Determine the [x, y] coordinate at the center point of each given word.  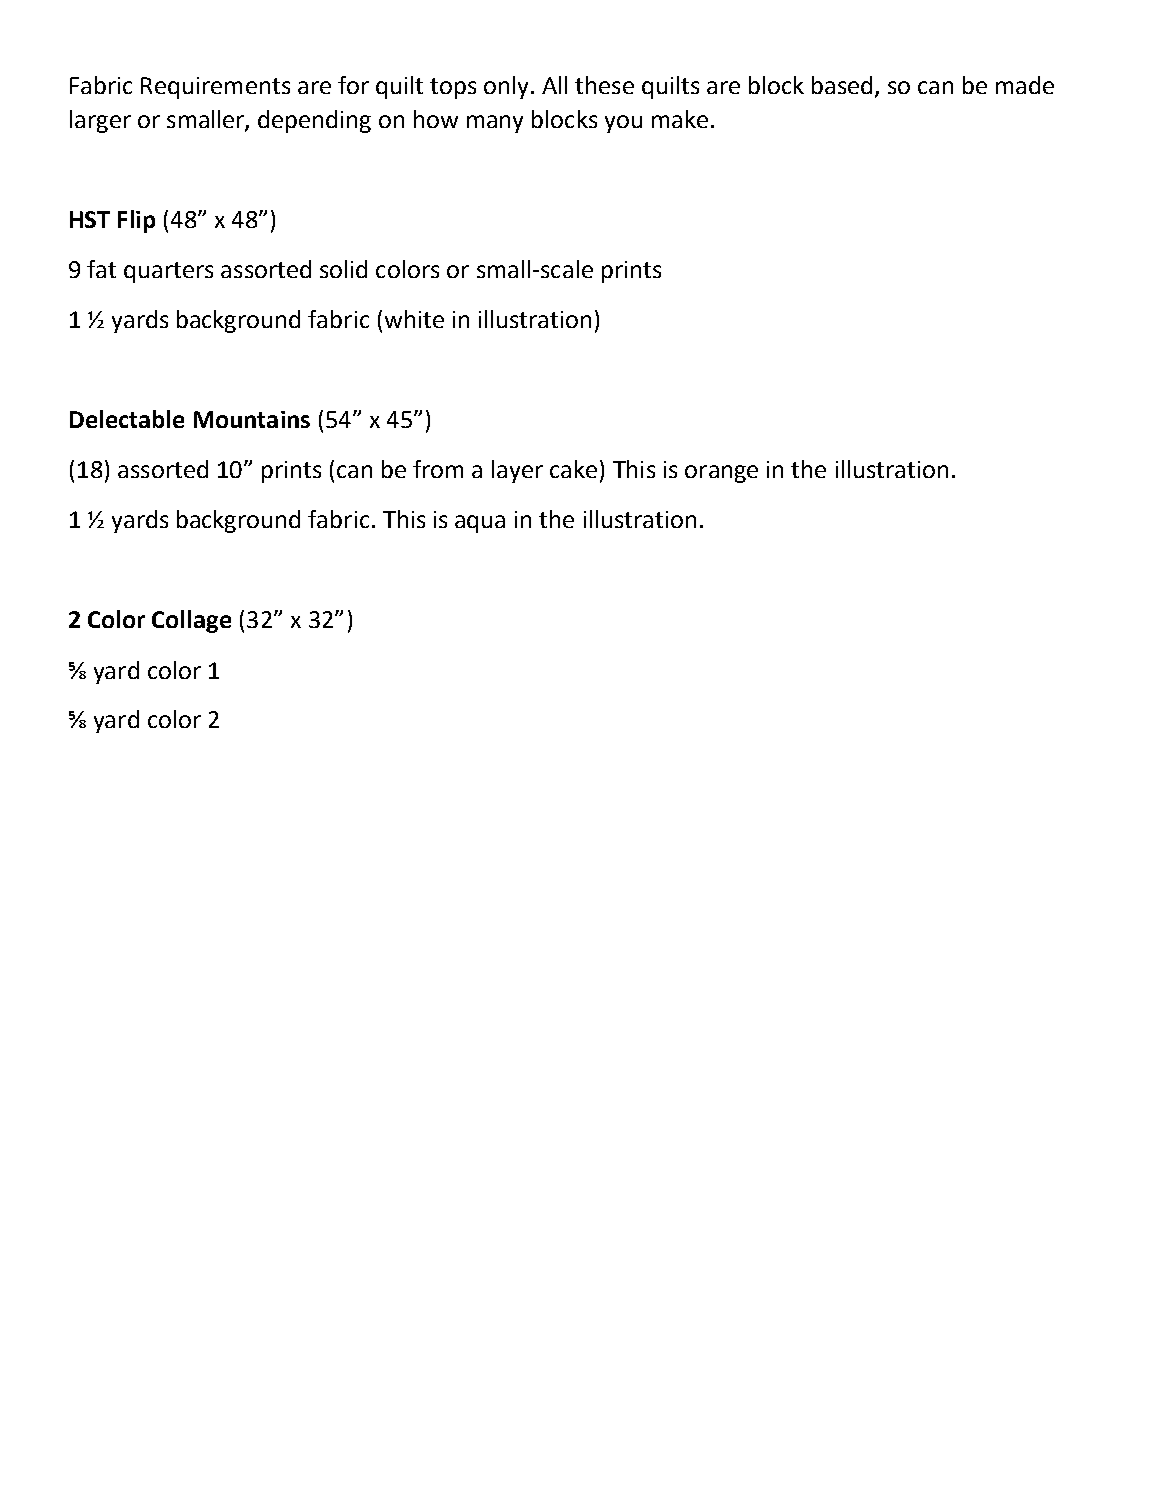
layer [517, 471]
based [842, 85]
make [680, 119]
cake [573, 469]
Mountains [252, 419]
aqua [480, 524]
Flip [136, 221]
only [506, 87]
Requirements [215, 88]
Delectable [127, 419]
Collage [191, 621]
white [414, 319]
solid [343, 269]
